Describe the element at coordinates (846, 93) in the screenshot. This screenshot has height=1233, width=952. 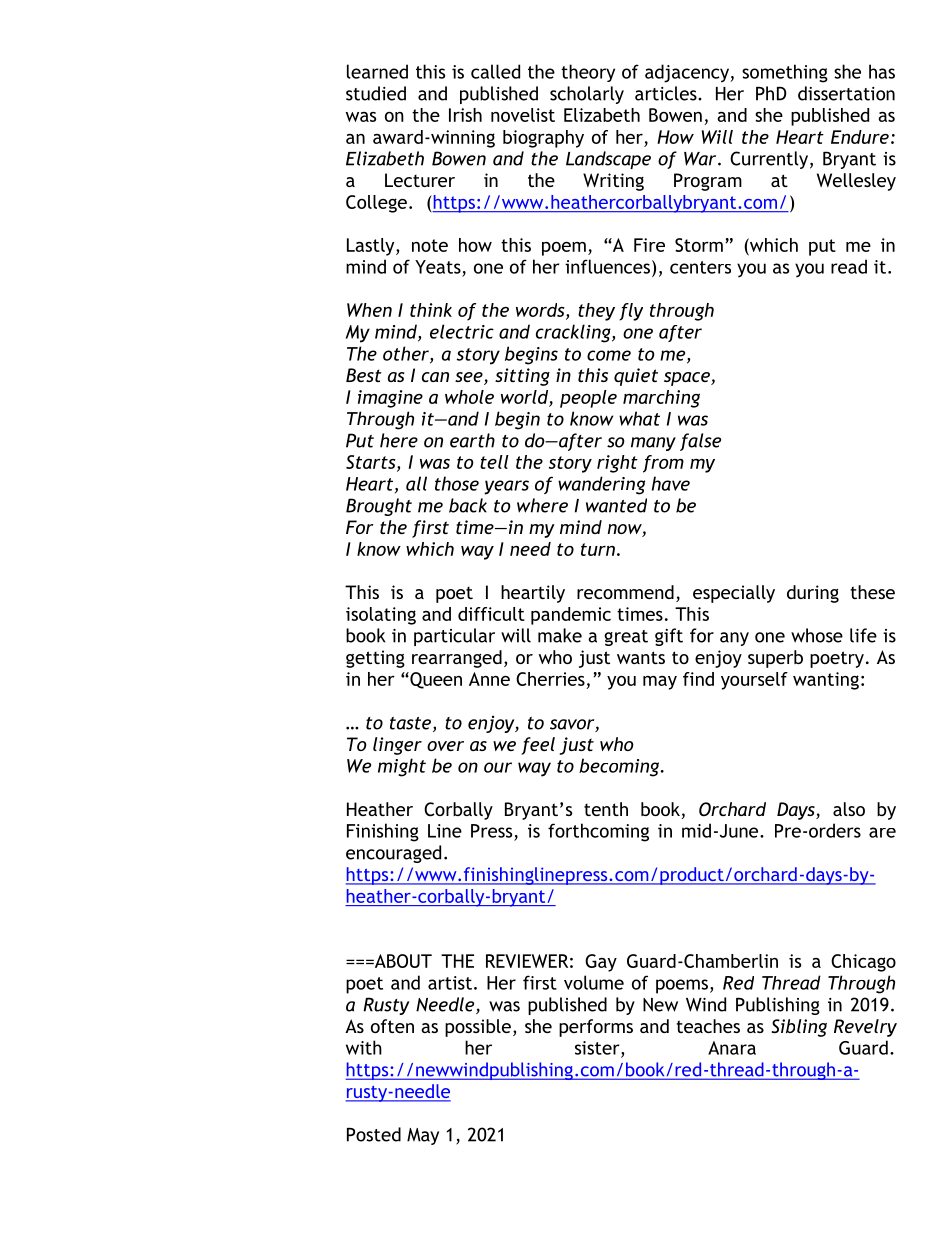
I see `dissertation` at that location.
